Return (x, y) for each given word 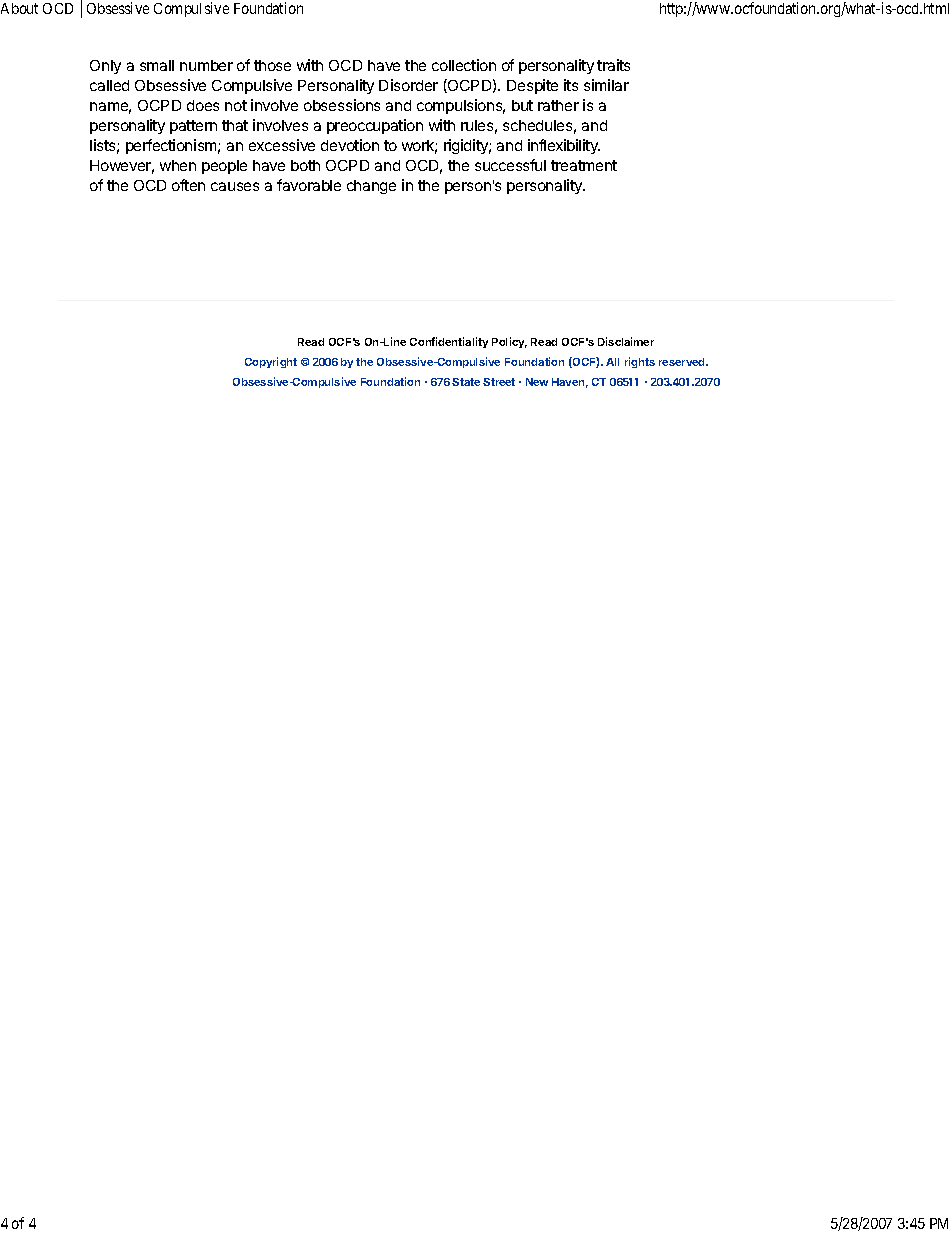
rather (558, 105)
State (466, 382)
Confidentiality (449, 342)
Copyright (271, 362)
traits (613, 65)
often (188, 185)
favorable (309, 185)
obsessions (342, 105)
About (19, 8)
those (272, 65)
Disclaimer (626, 341)
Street (499, 382)
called (109, 85)
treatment (584, 165)
